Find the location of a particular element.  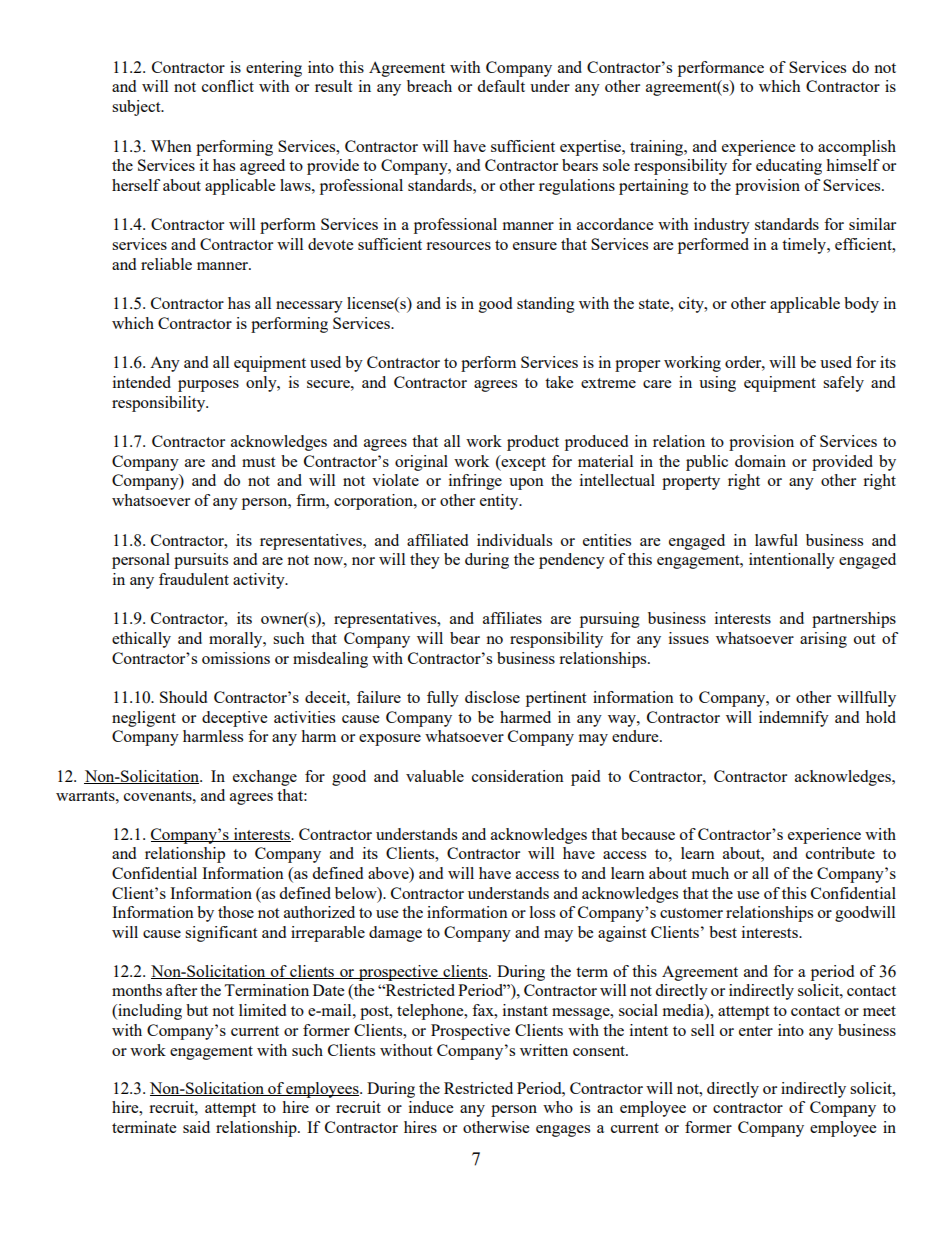

sell is located at coordinates (702, 1030).
